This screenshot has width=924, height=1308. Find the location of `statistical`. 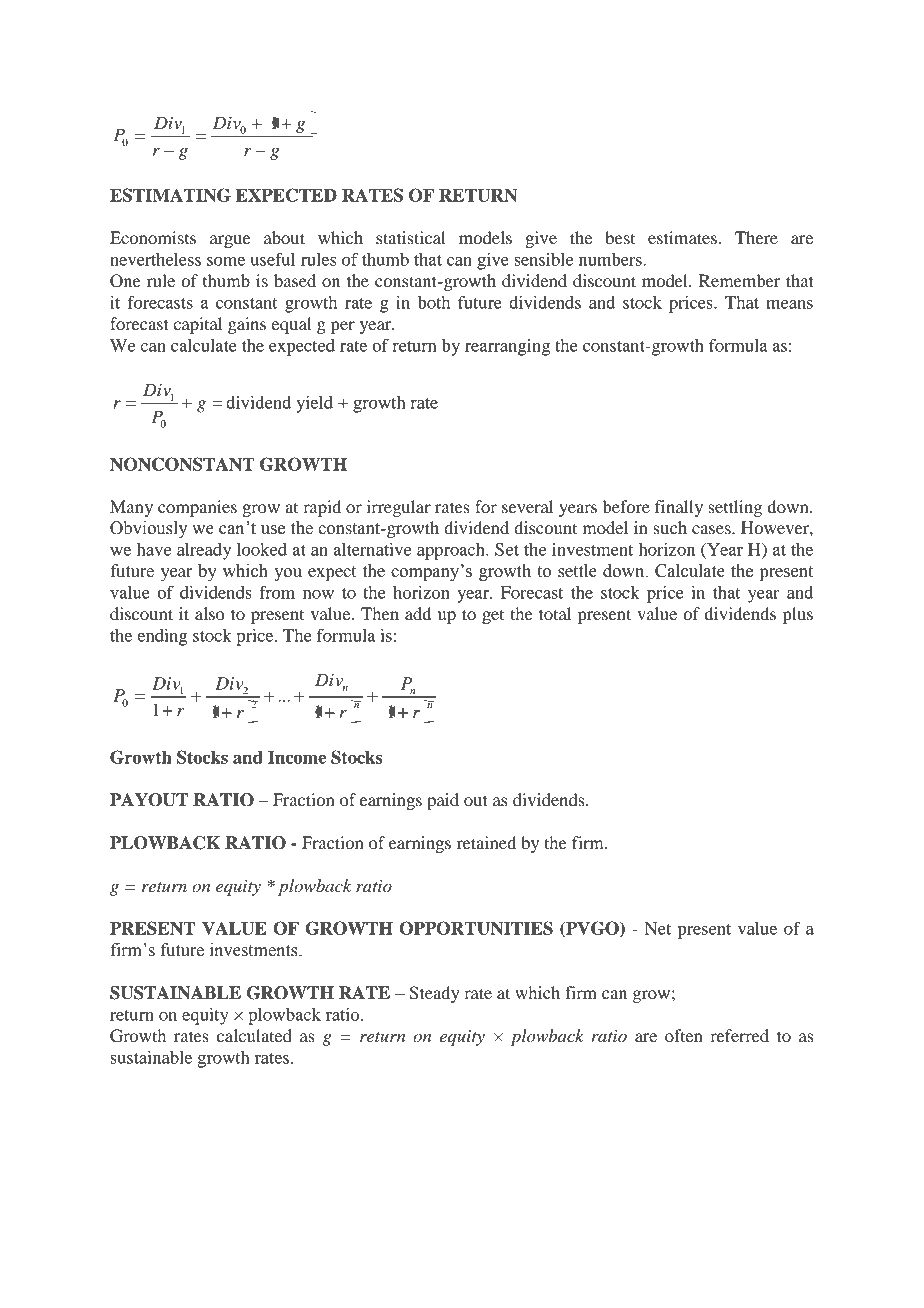

statistical is located at coordinates (411, 237).
